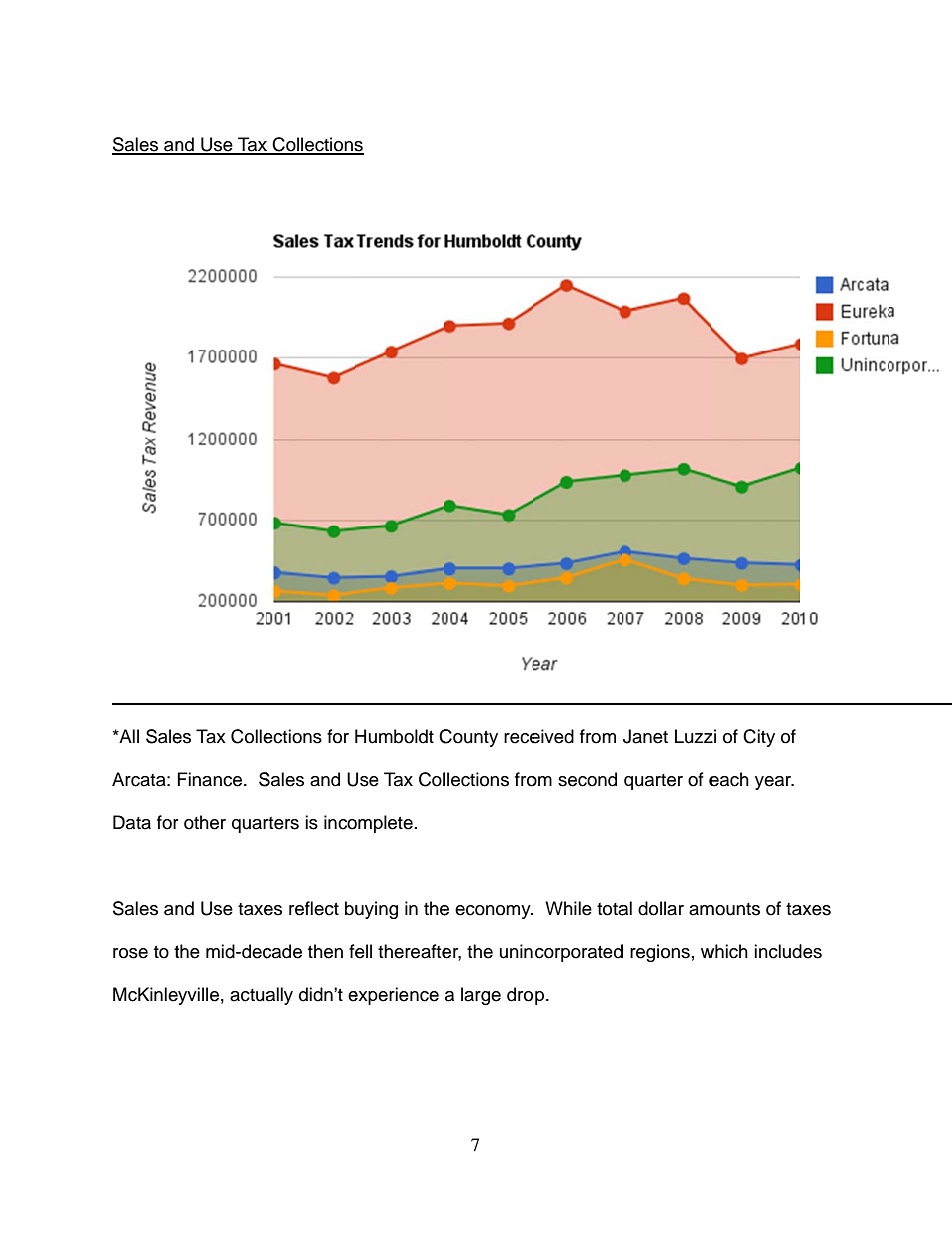 Image resolution: width=952 pixels, height=1233 pixels. I want to click on City, so click(759, 738).
